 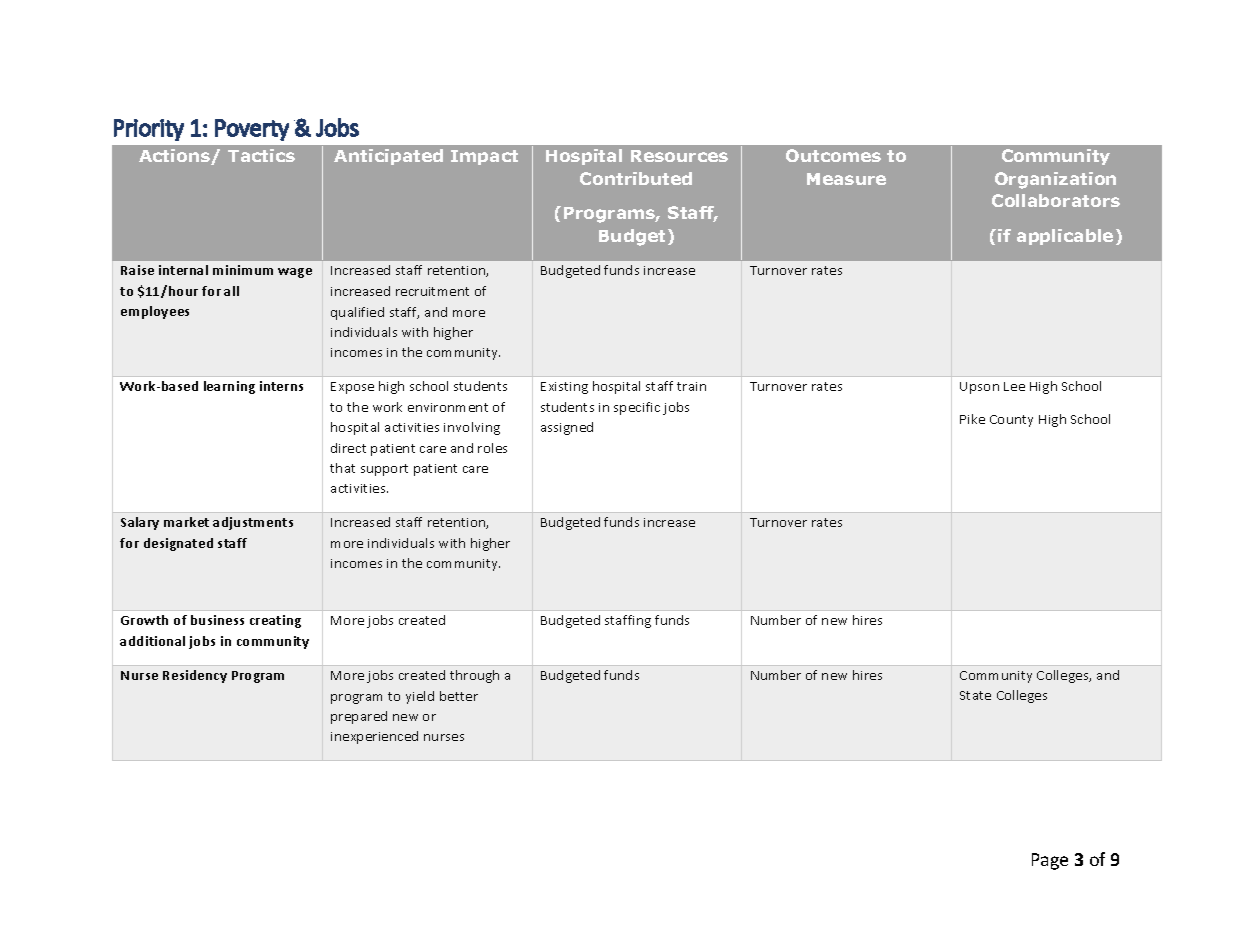 What do you see at coordinates (636, 178) in the screenshot?
I see `Contributed` at bounding box center [636, 178].
